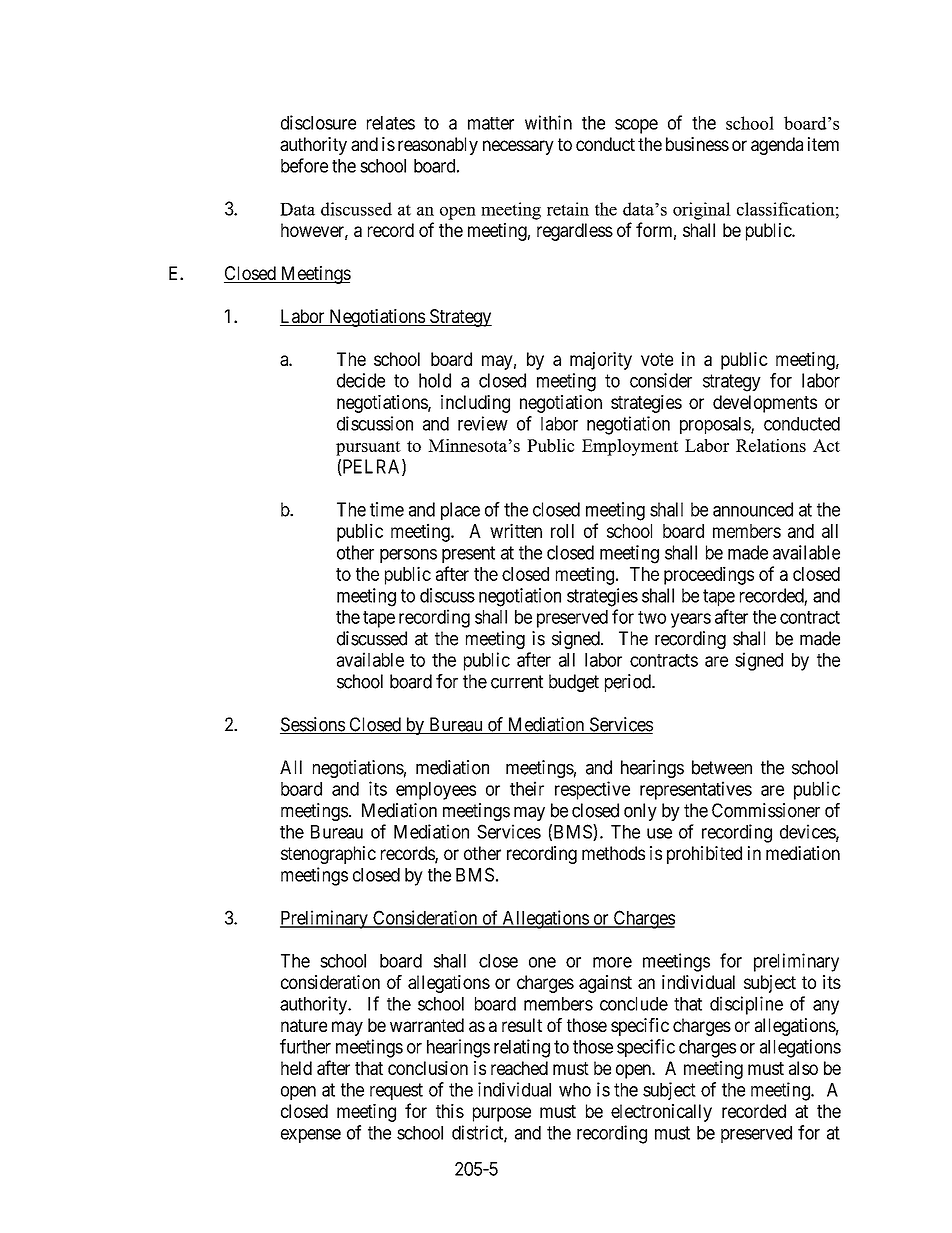  Describe the element at coordinates (575, 1090) in the image. I see `who` at that location.
